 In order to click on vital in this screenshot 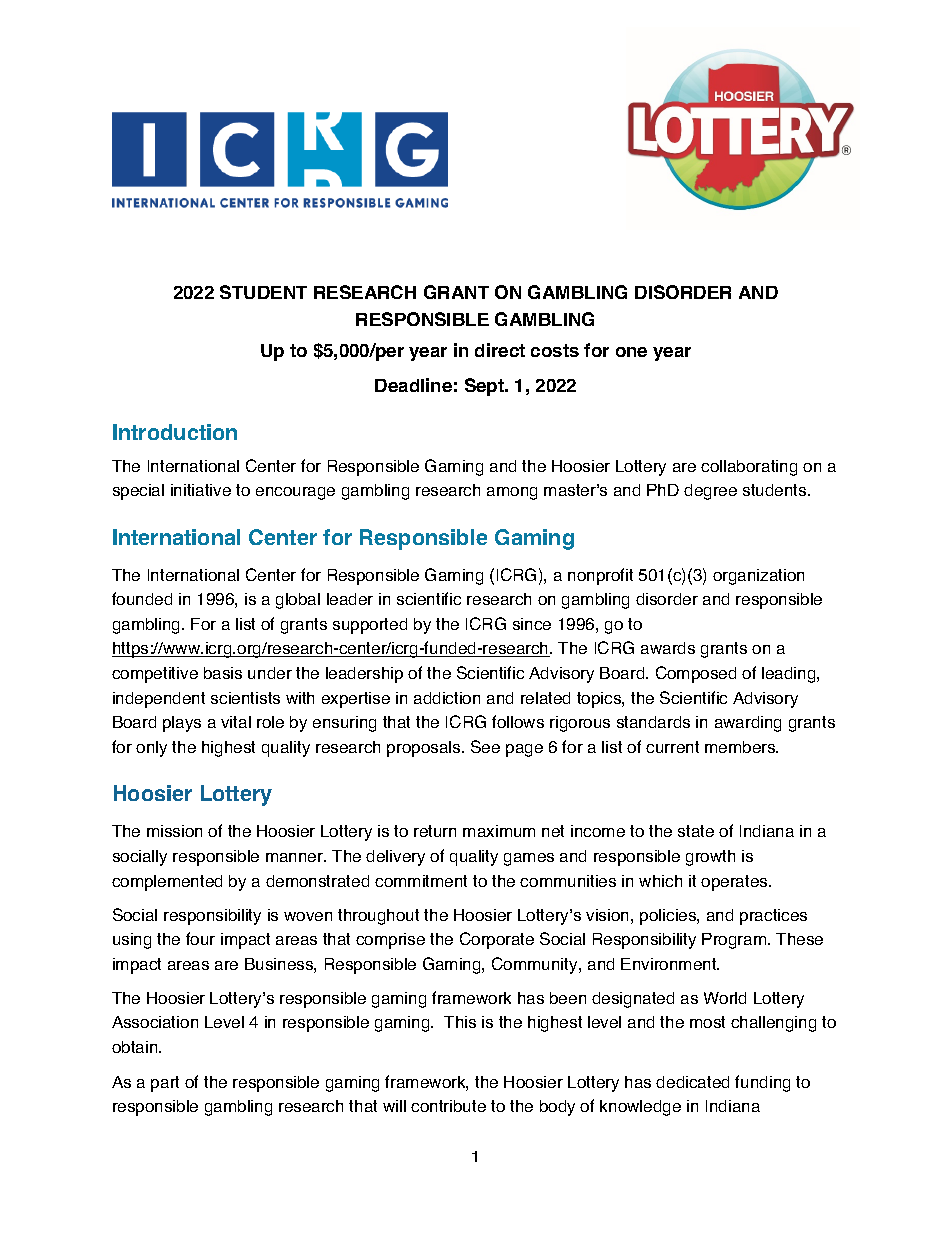, I will do `click(236, 722)`.
